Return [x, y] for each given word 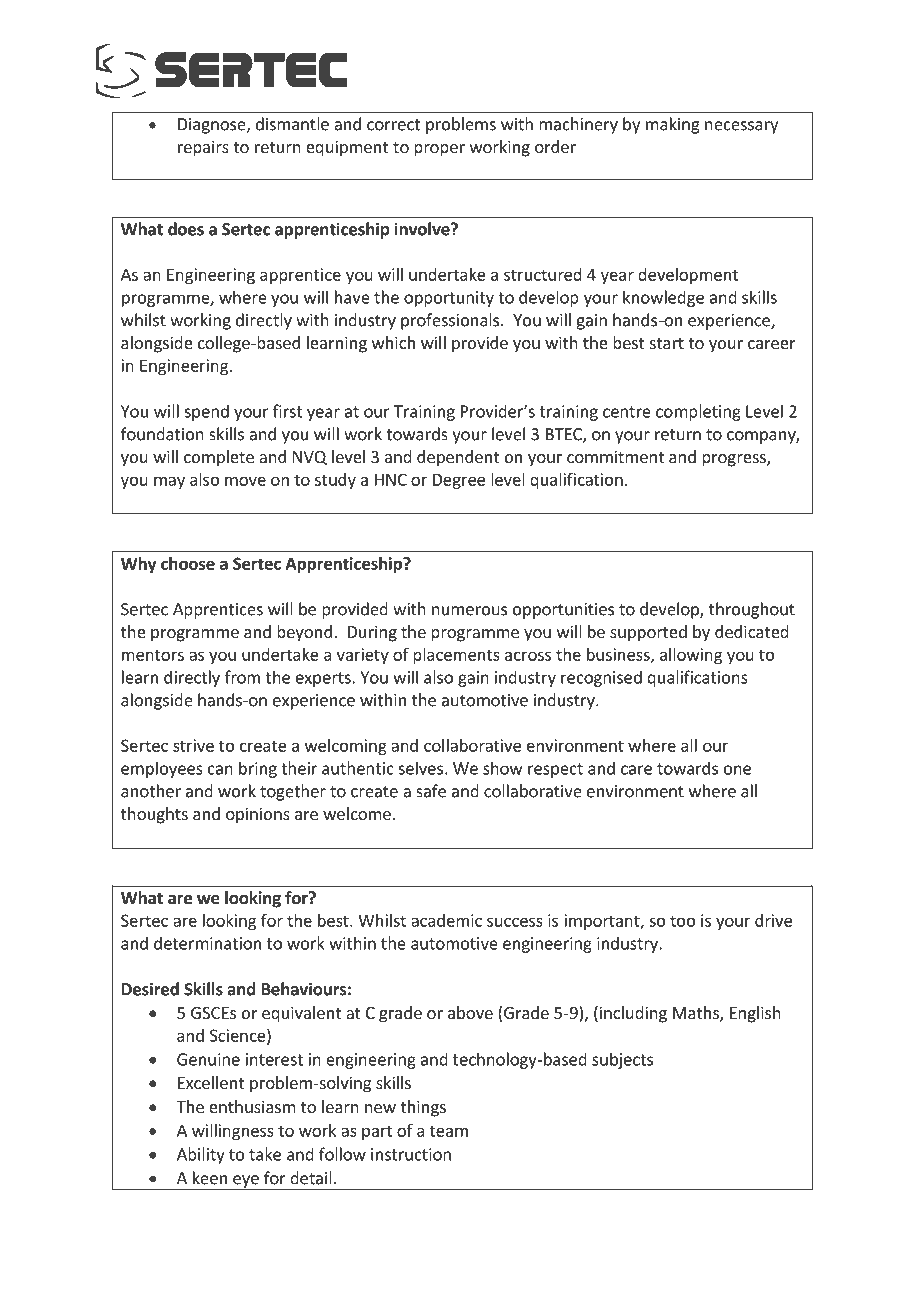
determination [207, 943]
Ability [201, 1155]
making [673, 125]
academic [446, 920]
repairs [203, 148]
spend [206, 412]
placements [456, 656]
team [449, 1131]
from [242, 677]
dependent [458, 458]
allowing [691, 656]
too [682, 921]
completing [698, 412]
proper [439, 150]
